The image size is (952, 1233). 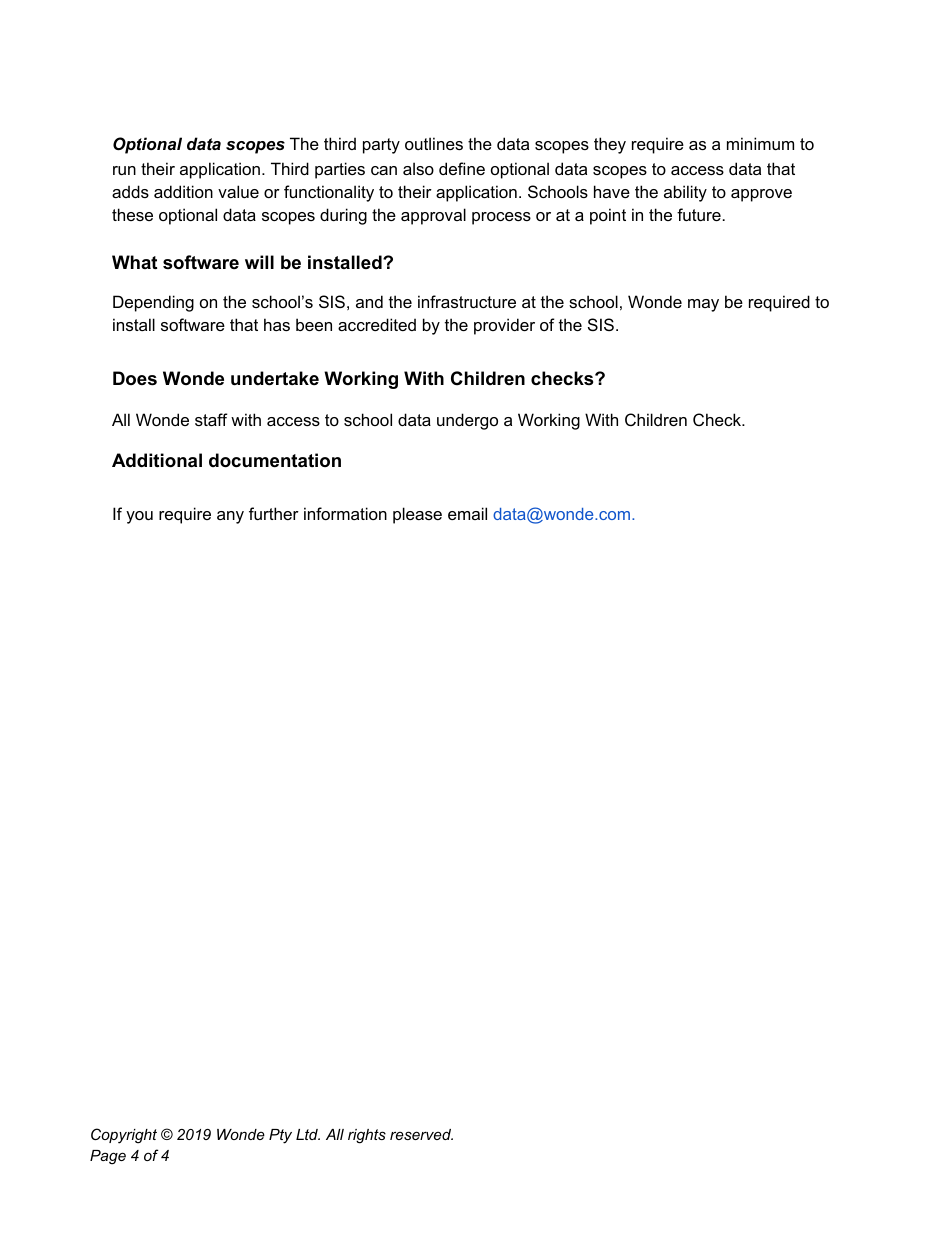 I want to click on any, so click(x=230, y=517).
